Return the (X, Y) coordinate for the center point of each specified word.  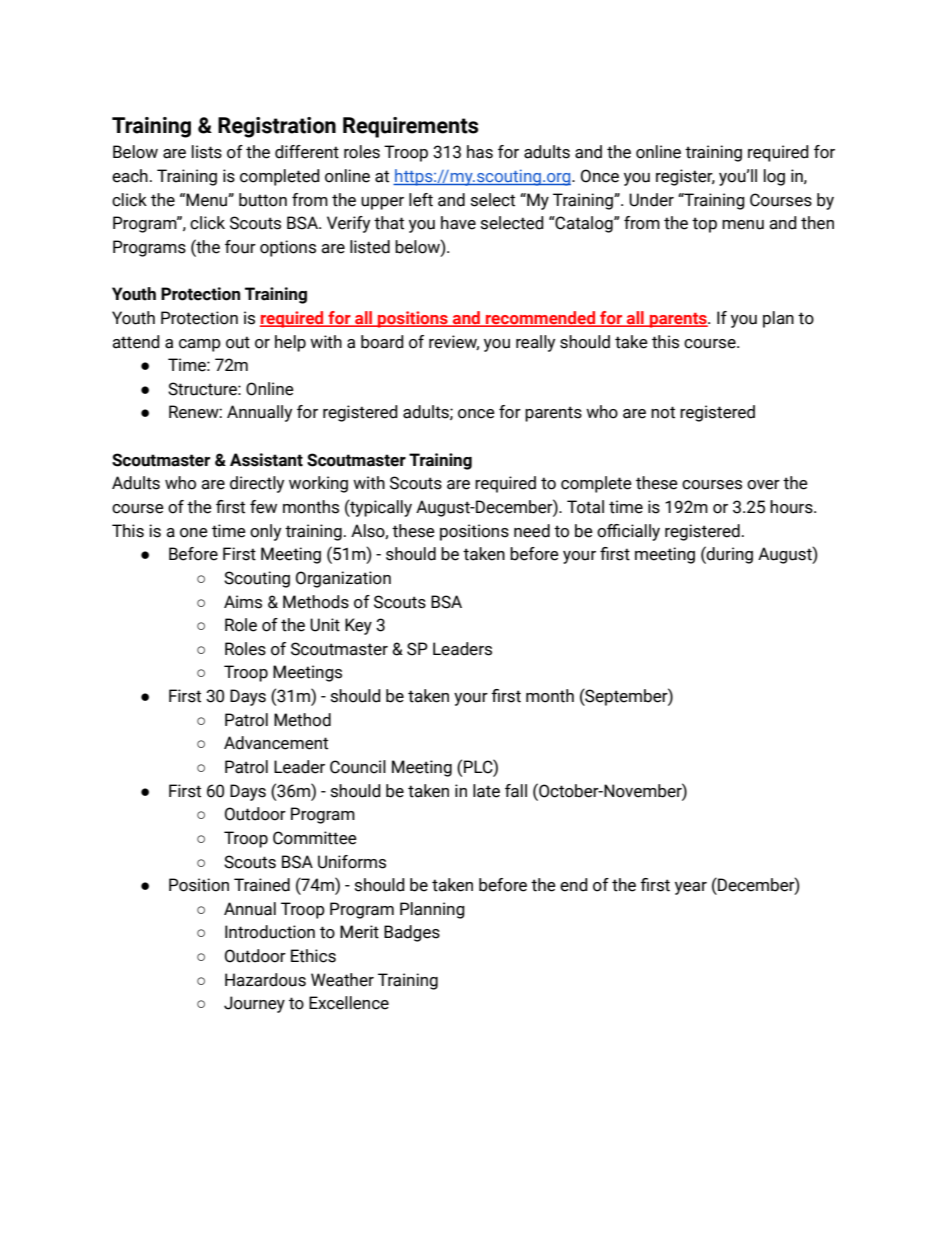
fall (516, 791)
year (691, 888)
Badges (412, 933)
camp (200, 345)
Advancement (276, 743)
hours (792, 507)
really (535, 343)
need (532, 531)
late (486, 791)
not (663, 412)
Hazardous (265, 980)
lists (207, 152)
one (194, 533)
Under (651, 200)
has (480, 152)
